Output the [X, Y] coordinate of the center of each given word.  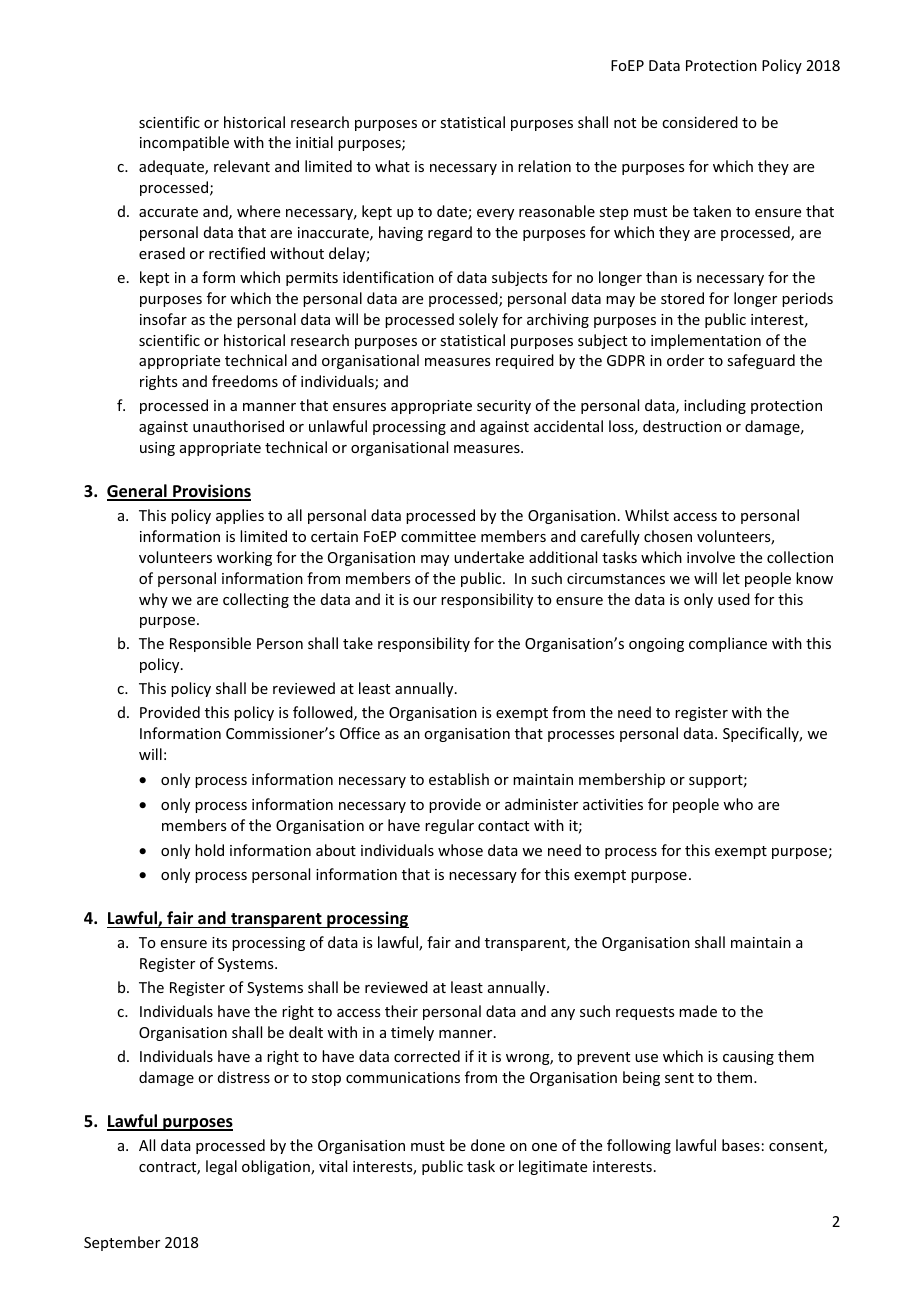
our [425, 601]
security [504, 407]
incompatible [184, 143]
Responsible [210, 644]
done [488, 1145]
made [698, 1011]
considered [700, 122]
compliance [728, 644]
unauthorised [238, 426]
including [715, 406]
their [401, 1011]
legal [221, 1167]
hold [209, 850]
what [392, 166]
